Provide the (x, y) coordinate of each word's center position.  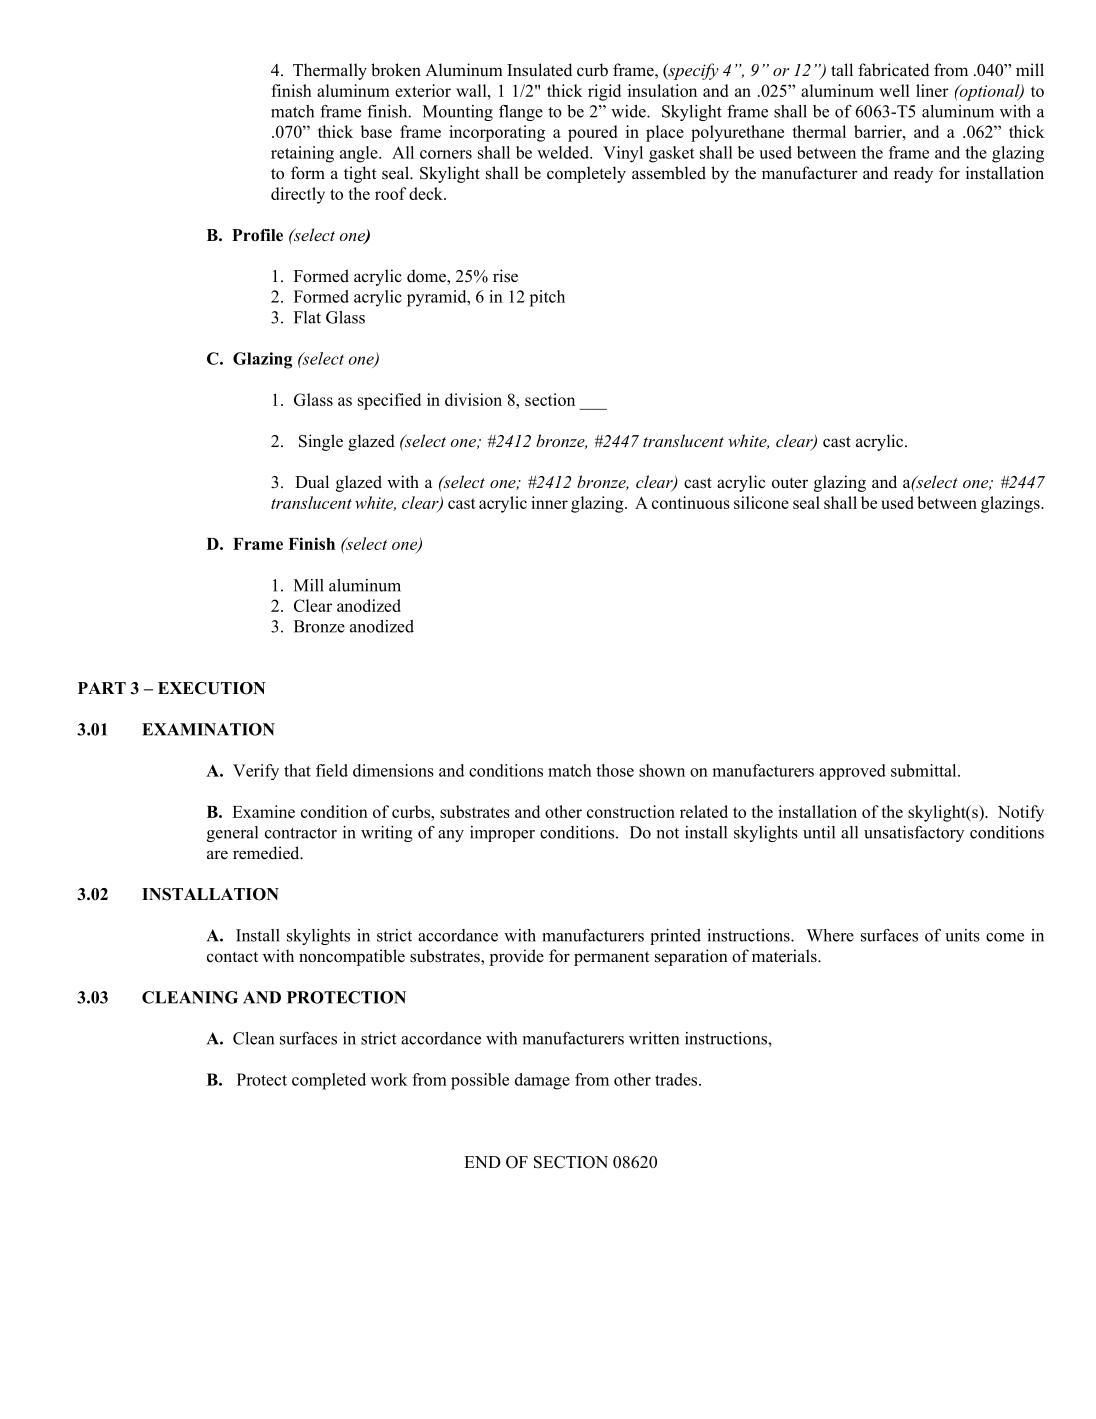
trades (677, 1079)
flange (521, 113)
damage (542, 1081)
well (895, 90)
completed (329, 1081)
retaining (302, 154)
